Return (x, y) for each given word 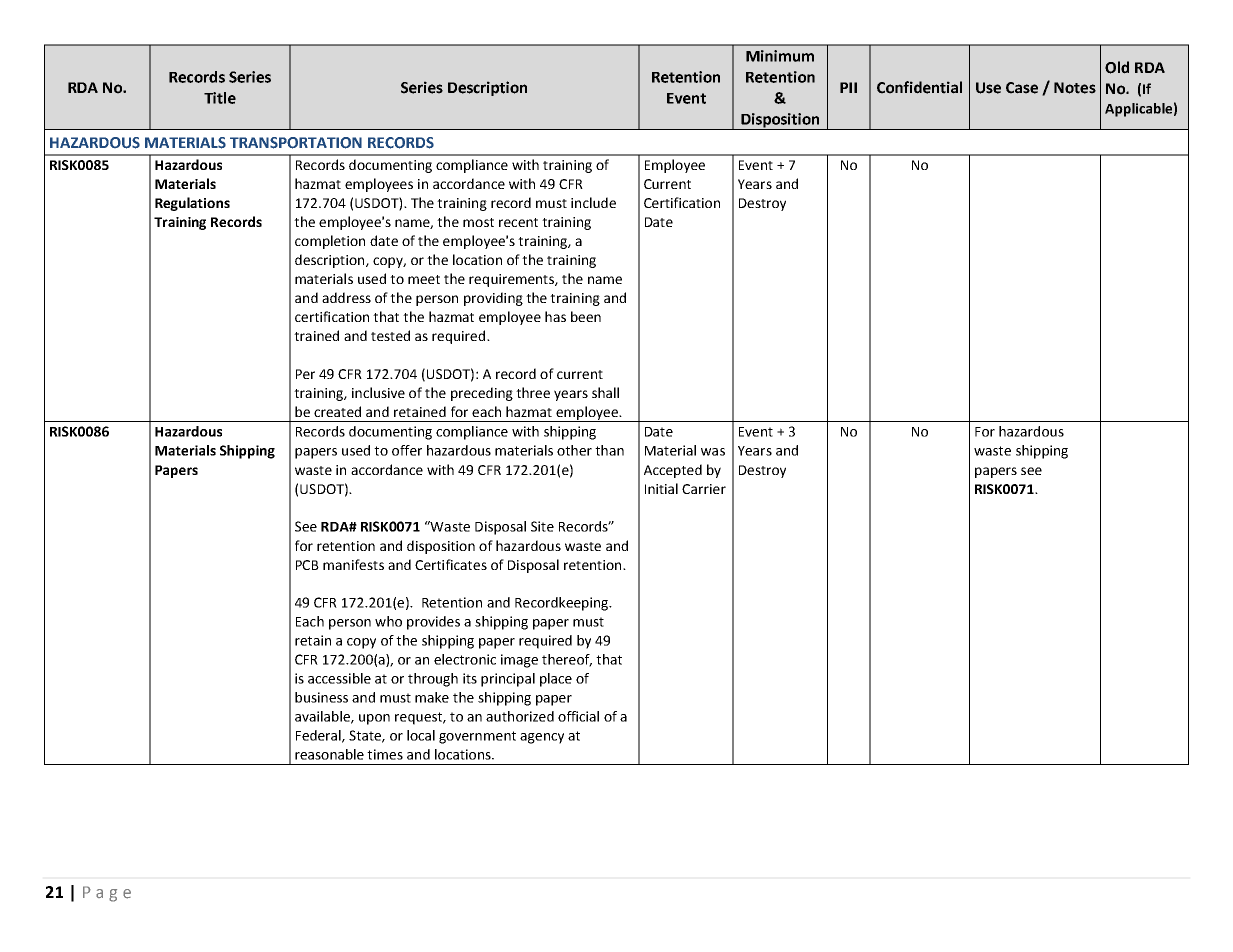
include (593, 202)
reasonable (329, 754)
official (578, 716)
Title (220, 98)
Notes (1075, 88)
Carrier (704, 489)
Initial (661, 488)
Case (1022, 88)
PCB (307, 565)
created (337, 411)
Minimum (780, 56)
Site (542, 526)
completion (330, 242)
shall (605, 392)
